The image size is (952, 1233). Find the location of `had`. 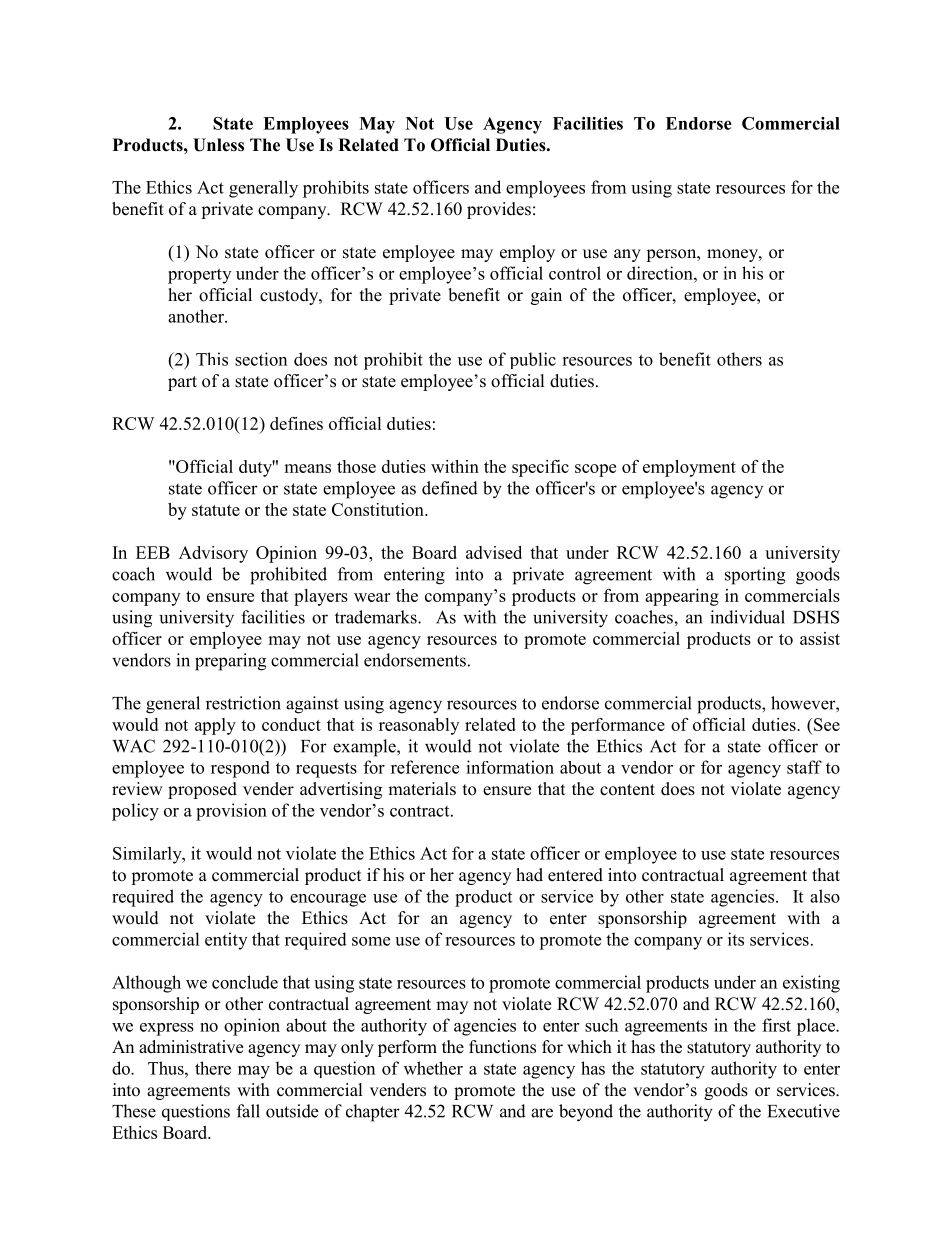

had is located at coordinates (529, 875).
